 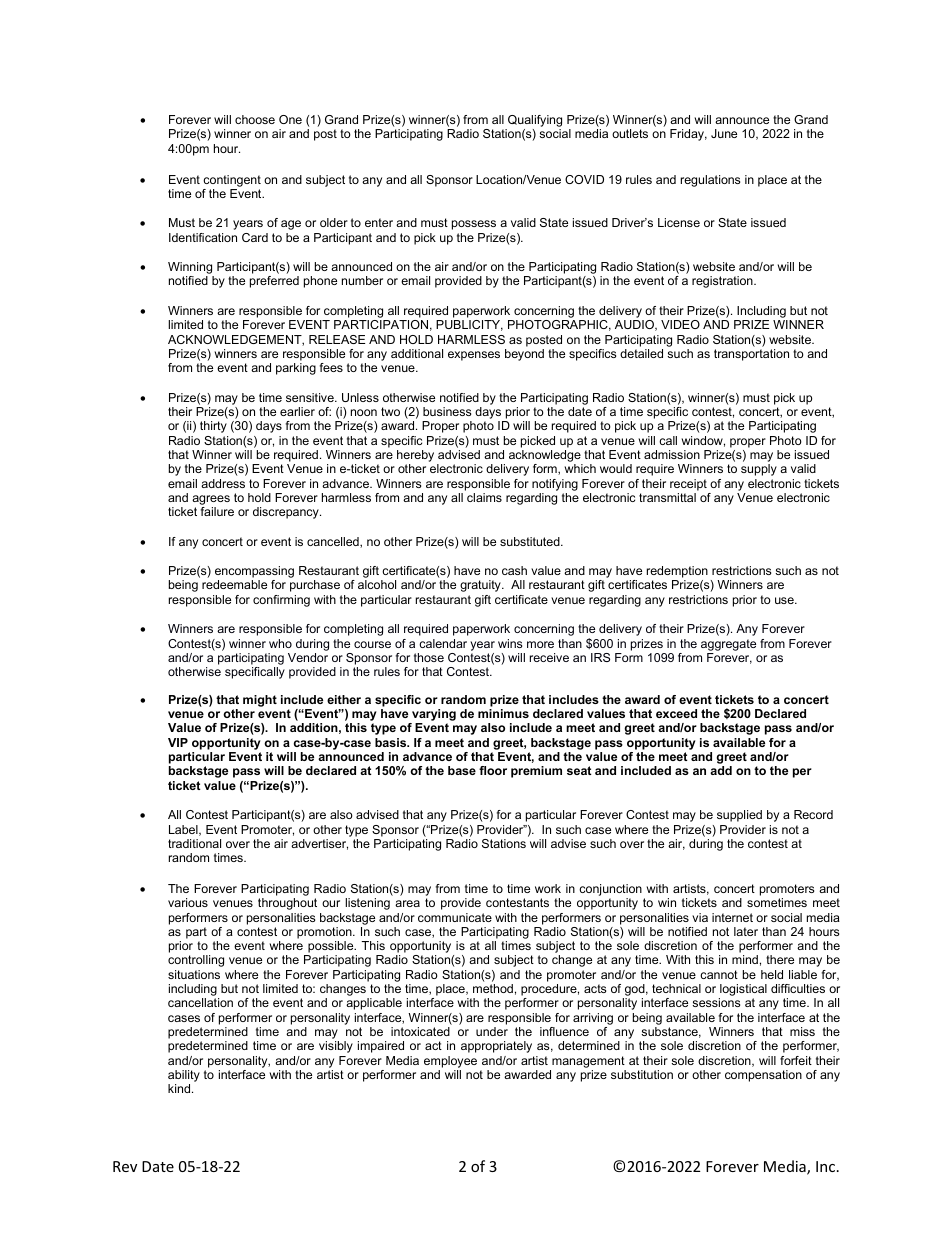 What do you see at coordinates (481, 586) in the screenshot?
I see `gratuity` at bounding box center [481, 586].
